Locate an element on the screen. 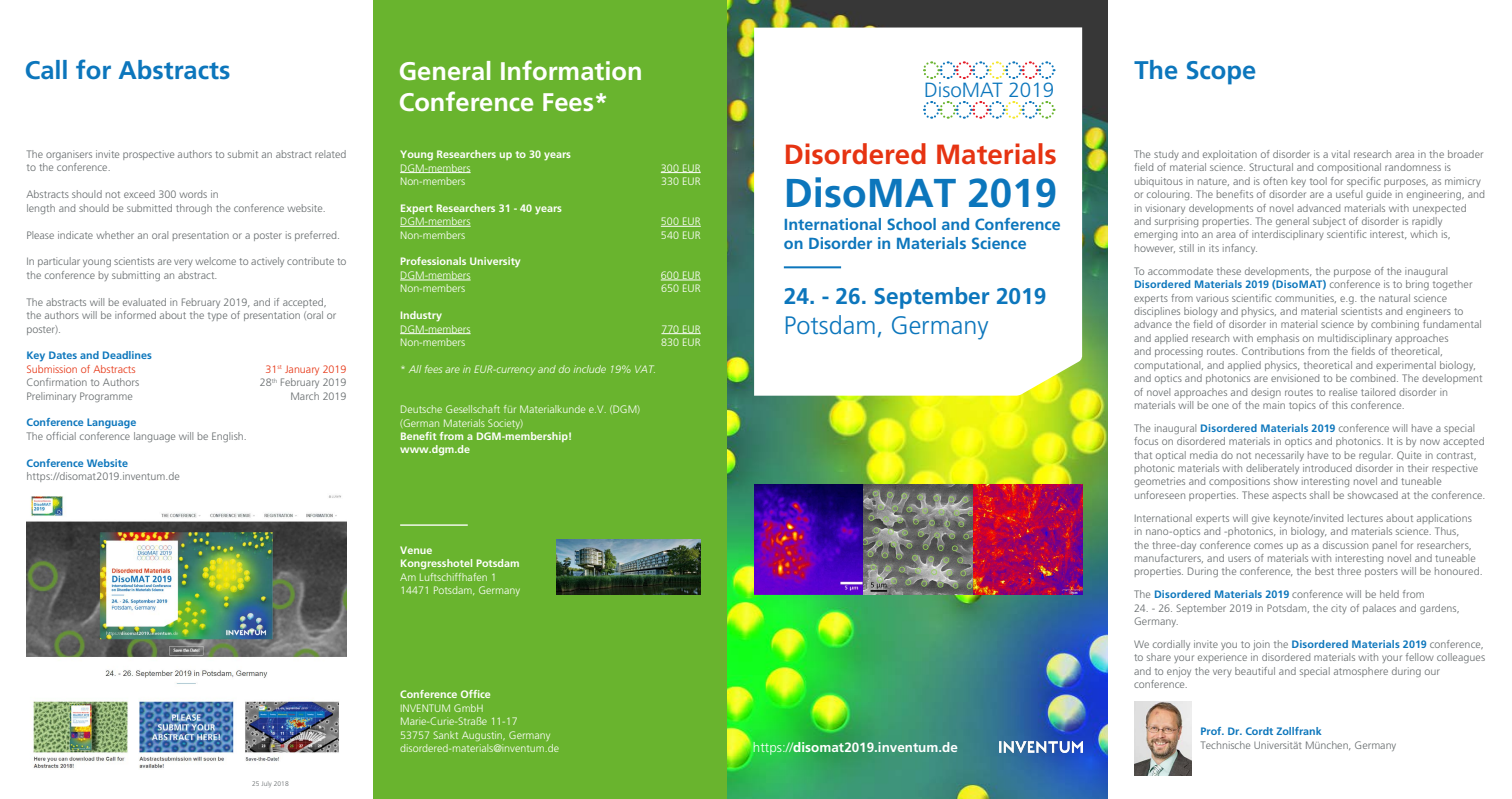  Venue is located at coordinates (416, 550).
